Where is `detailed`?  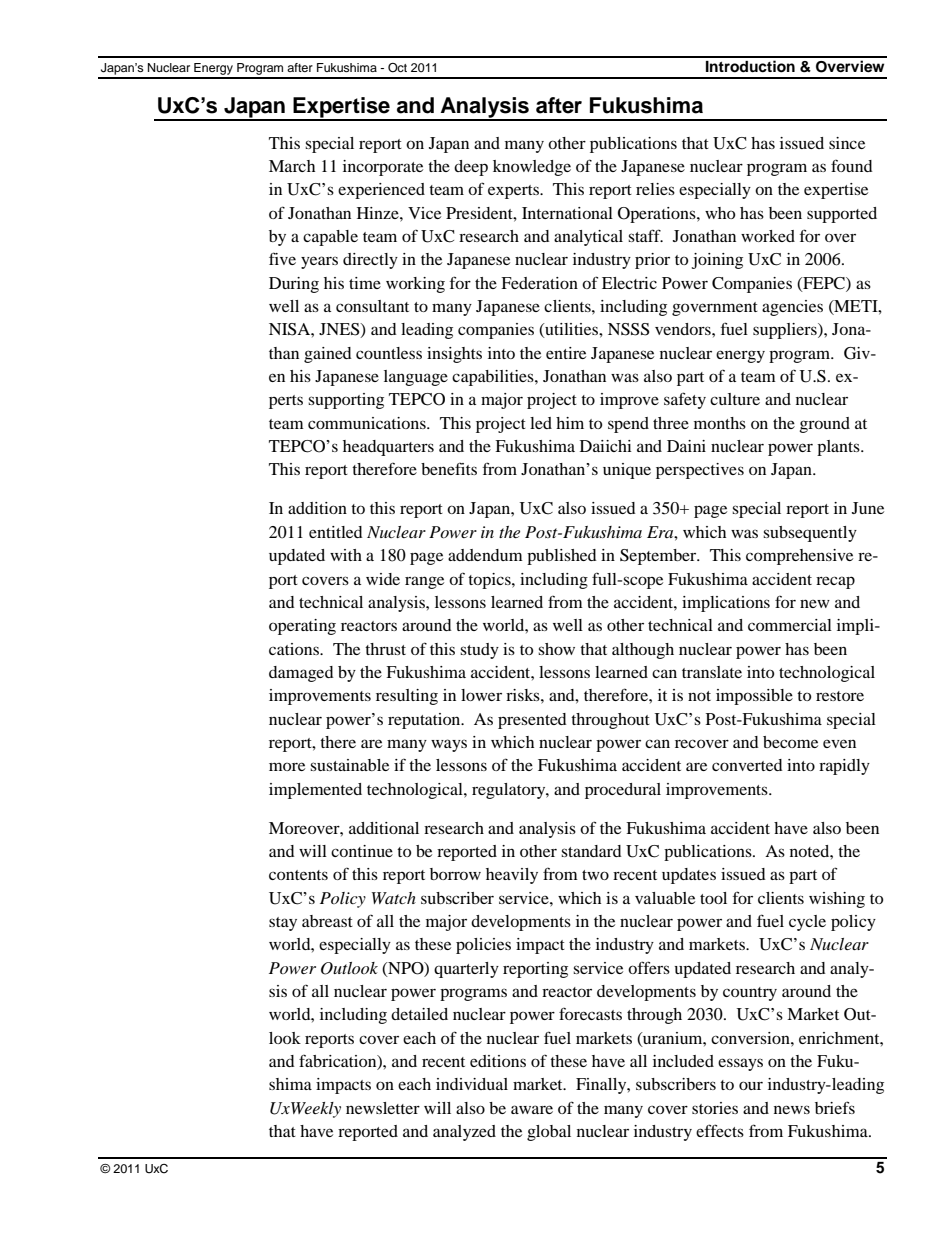 detailed is located at coordinates (419, 1014).
